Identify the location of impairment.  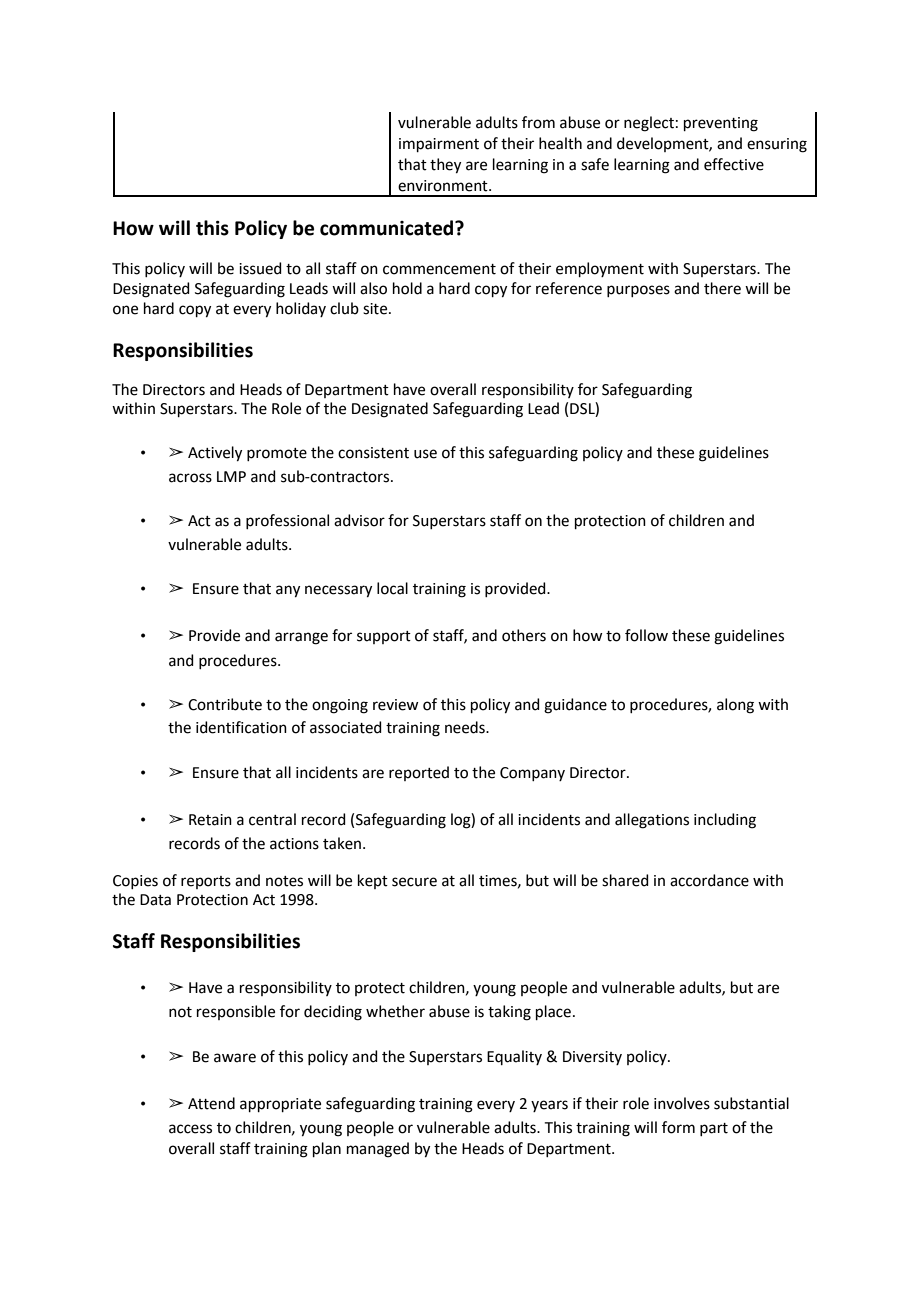
(439, 145).
